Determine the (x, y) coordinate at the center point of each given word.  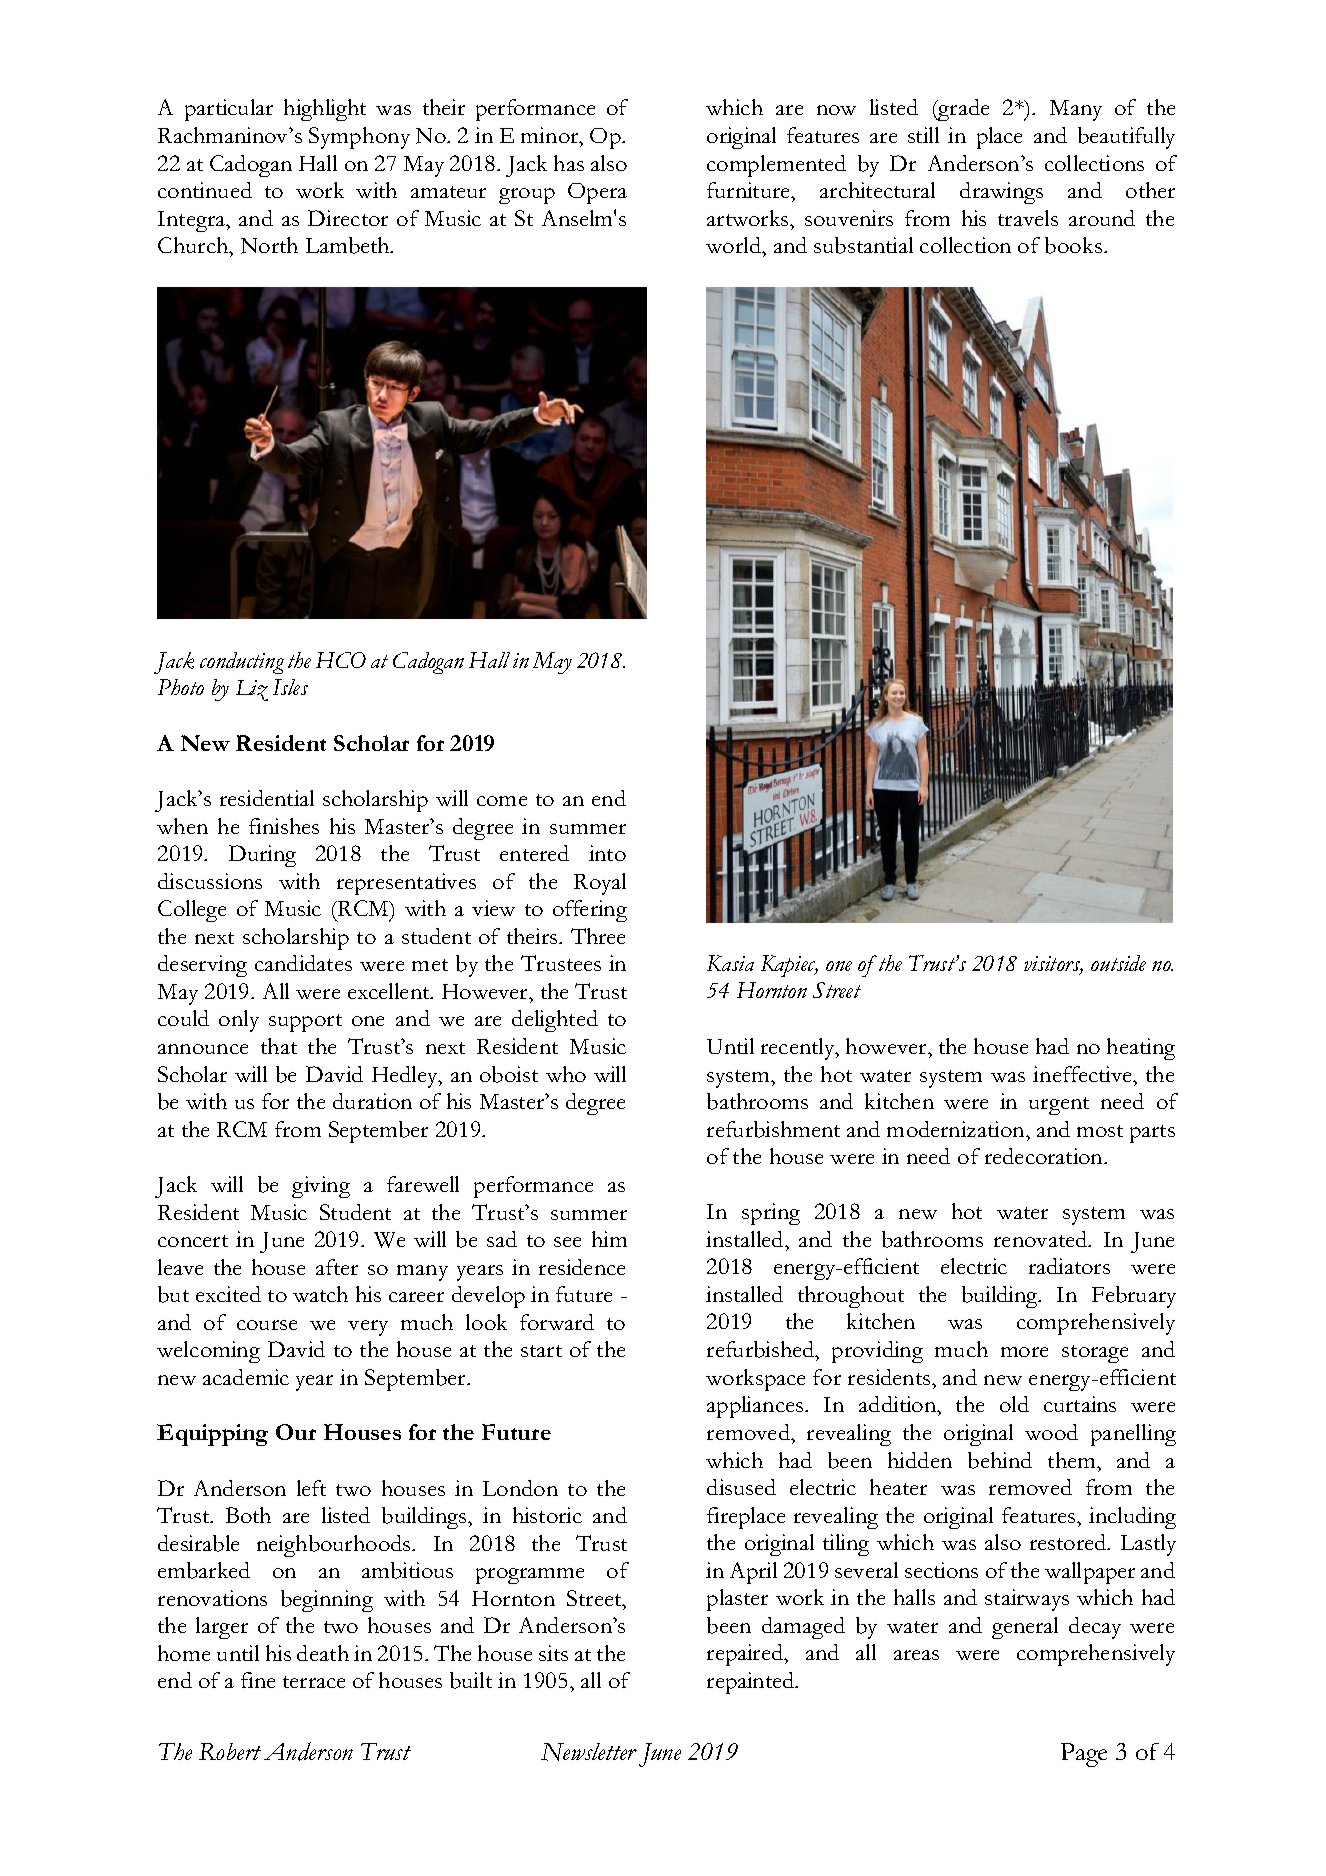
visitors (1053, 965)
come (502, 801)
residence (582, 1267)
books (1073, 245)
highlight (325, 110)
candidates (303, 963)
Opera (597, 193)
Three (598, 936)
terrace (314, 1682)
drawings (1001, 193)
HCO (341, 660)
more (1024, 1352)
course (267, 1325)
